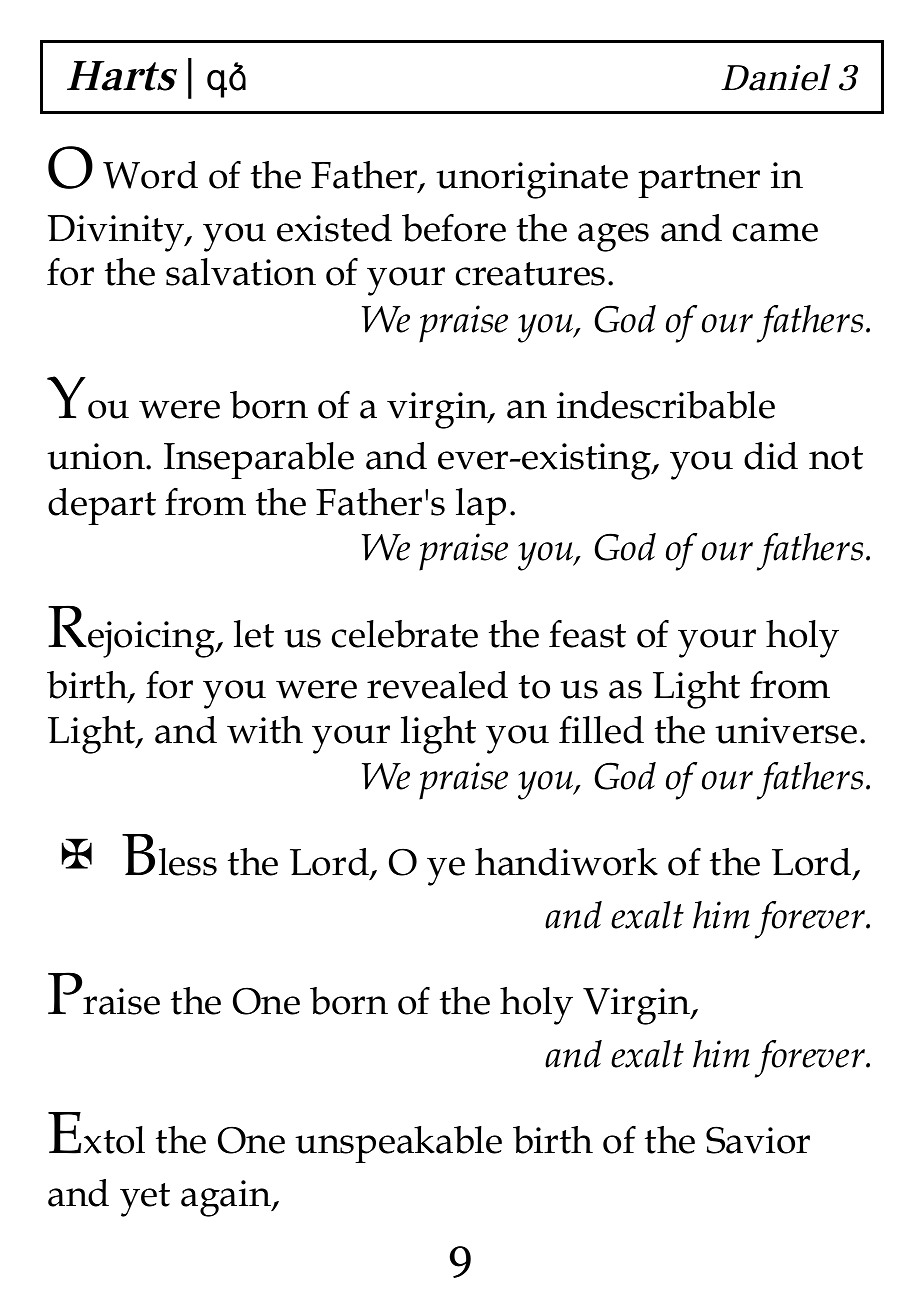 This screenshot has width=924, height=1313. Describe the element at coordinates (265, 730) in the screenshot. I see `with` at that location.
